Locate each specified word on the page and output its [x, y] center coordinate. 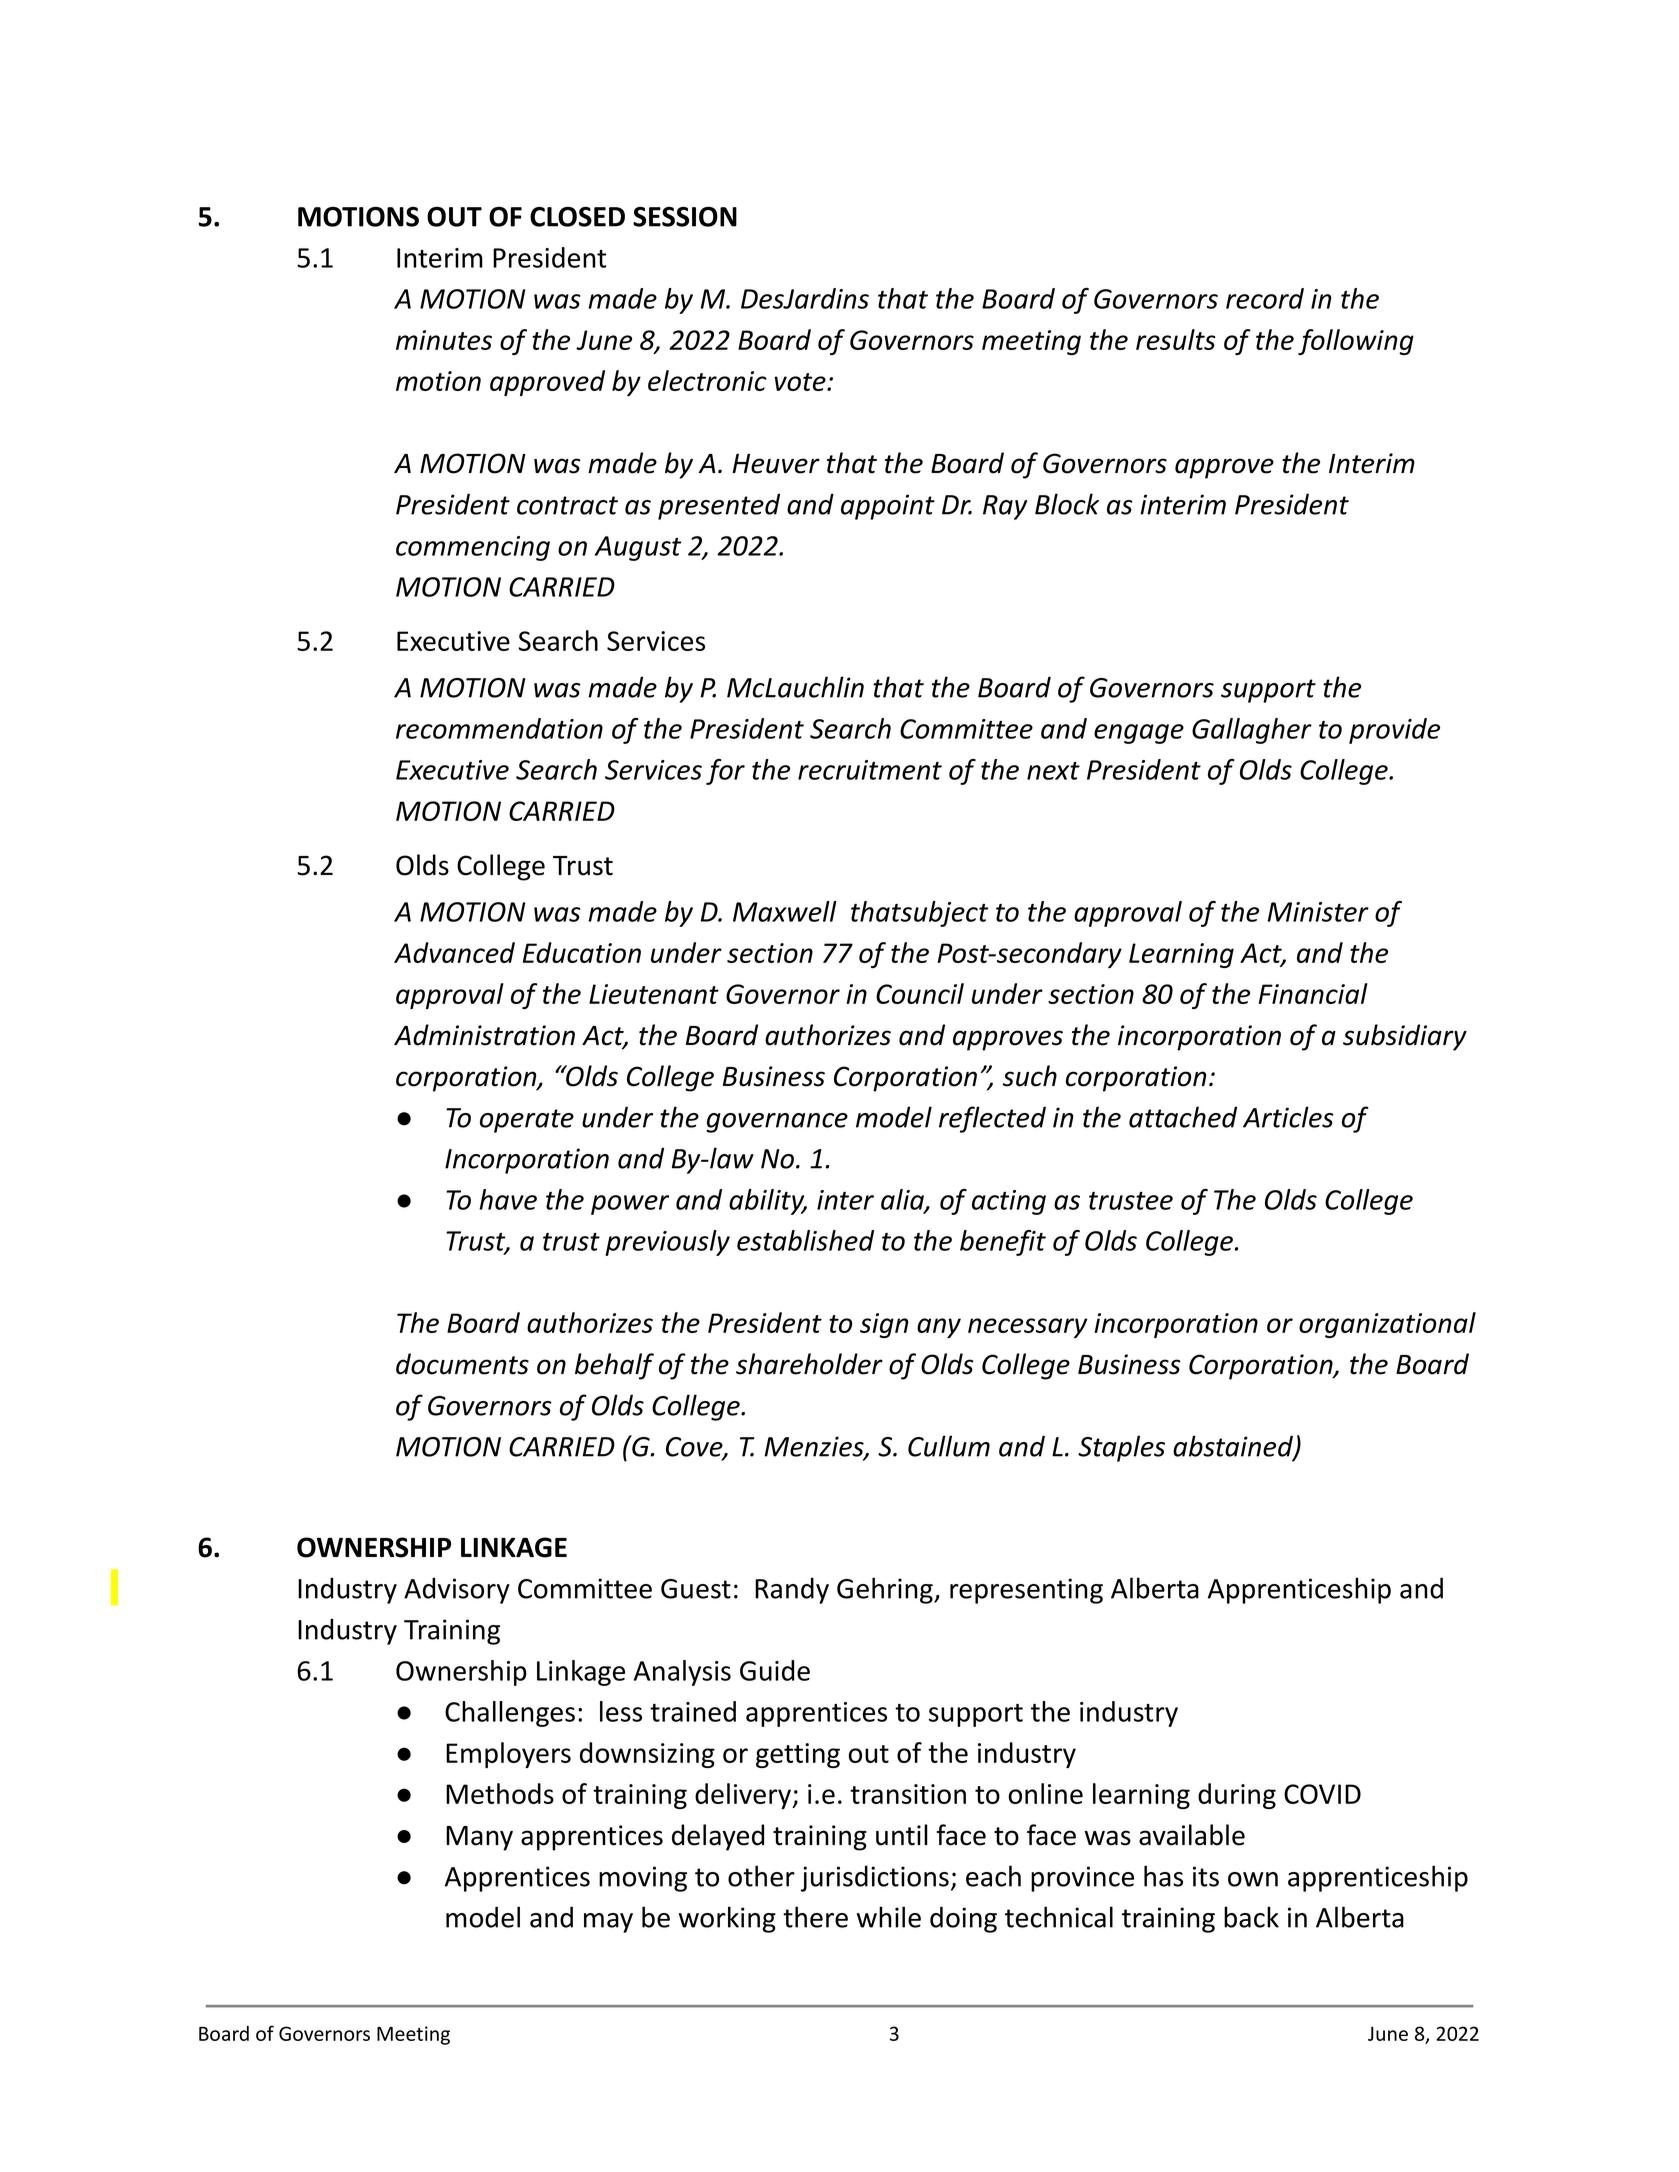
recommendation [499, 728]
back [1251, 1917]
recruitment [870, 770]
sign [884, 1325]
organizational [1387, 1325]
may [608, 1923]
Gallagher [1252, 731]
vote [801, 382]
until [902, 1835]
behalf [614, 1366]
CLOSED [577, 217]
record [1265, 298]
